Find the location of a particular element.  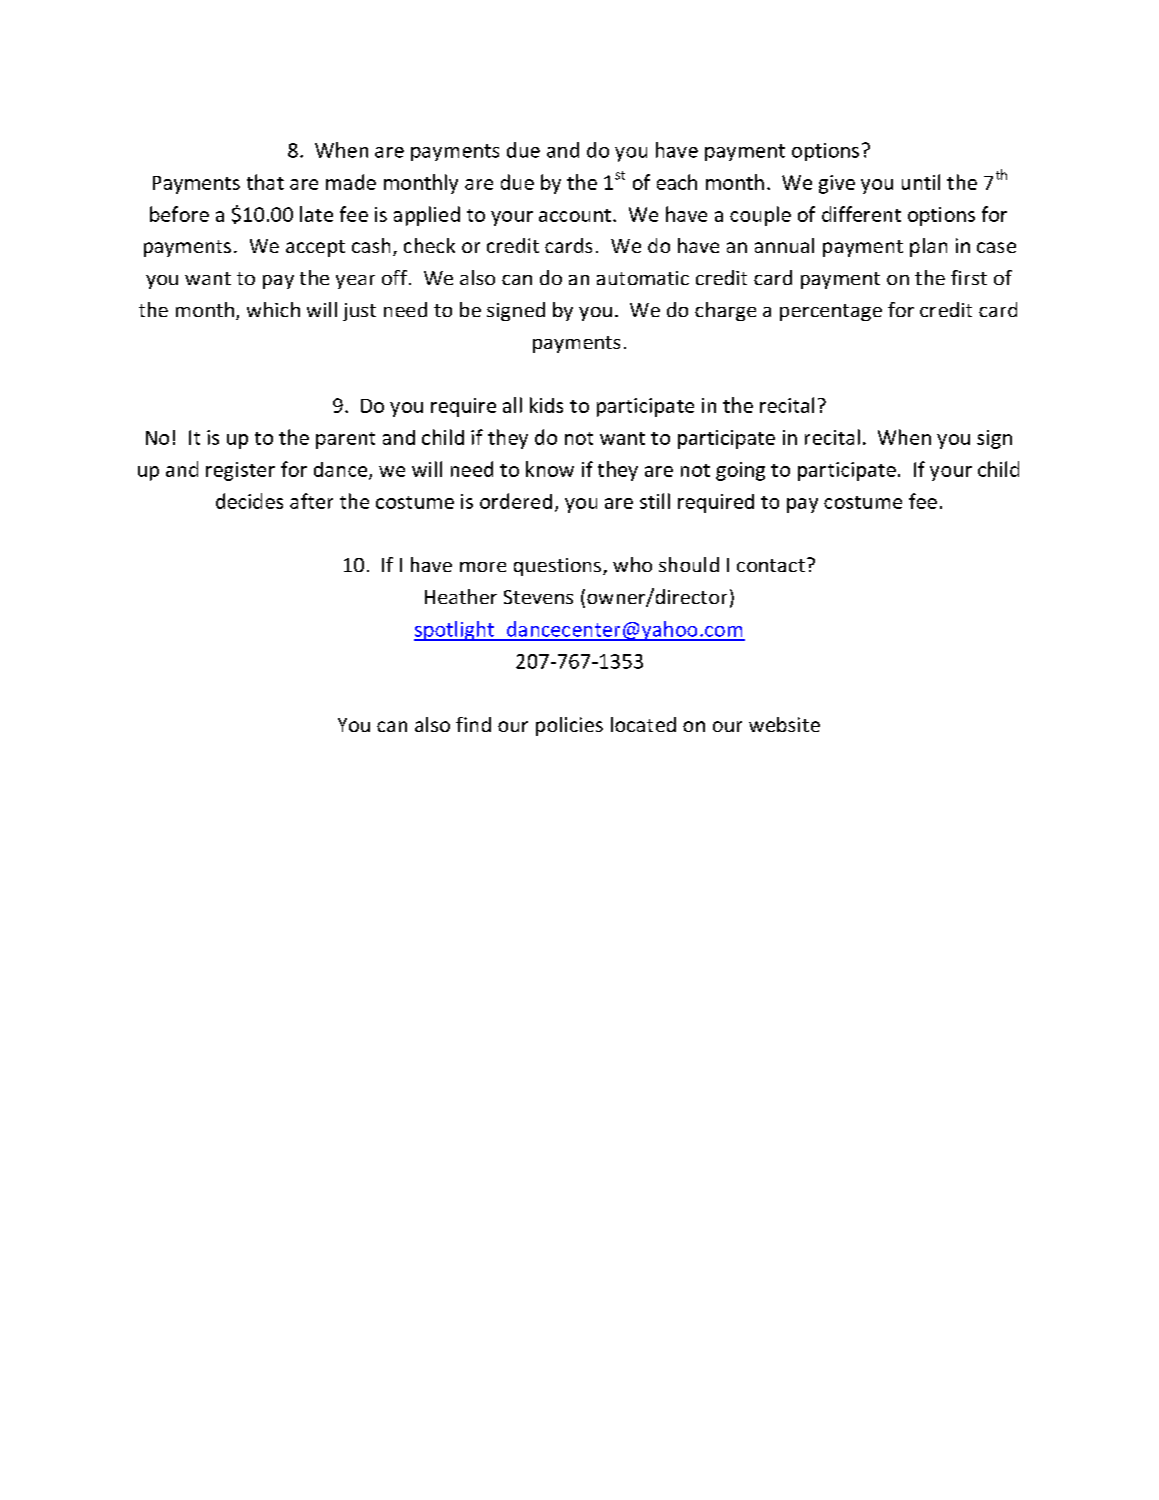

until is located at coordinates (921, 182).
